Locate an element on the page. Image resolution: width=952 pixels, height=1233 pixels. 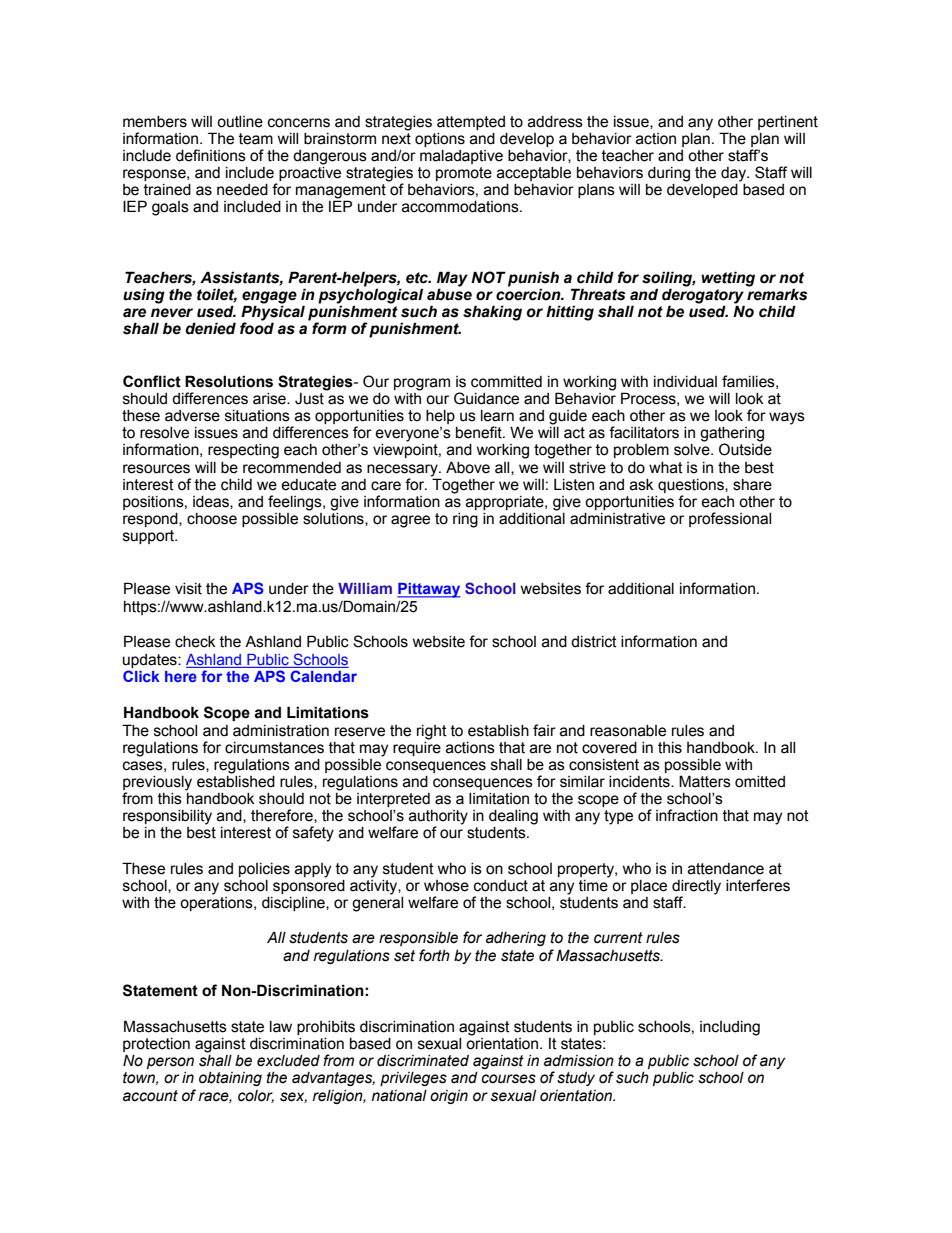
professional is located at coordinates (730, 519).
